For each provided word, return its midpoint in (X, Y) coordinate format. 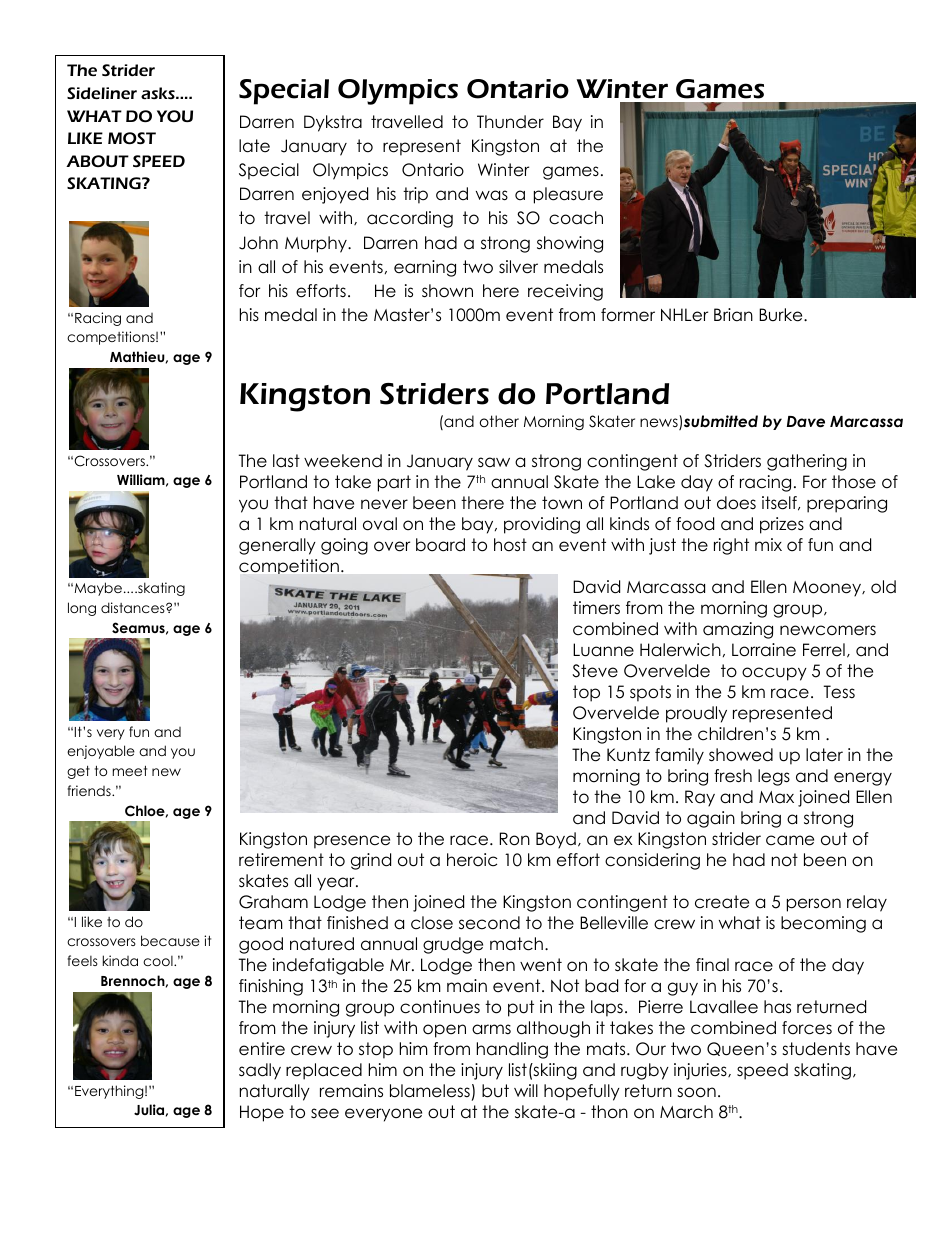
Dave (806, 422)
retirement (281, 860)
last (286, 461)
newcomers (828, 630)
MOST (132, 138)
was (492, 195)
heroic (472, 860)
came (790, 840)
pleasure (568, 195)
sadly (260, 1071)
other (499, 421)
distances (134, 607)
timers (596, 608)
